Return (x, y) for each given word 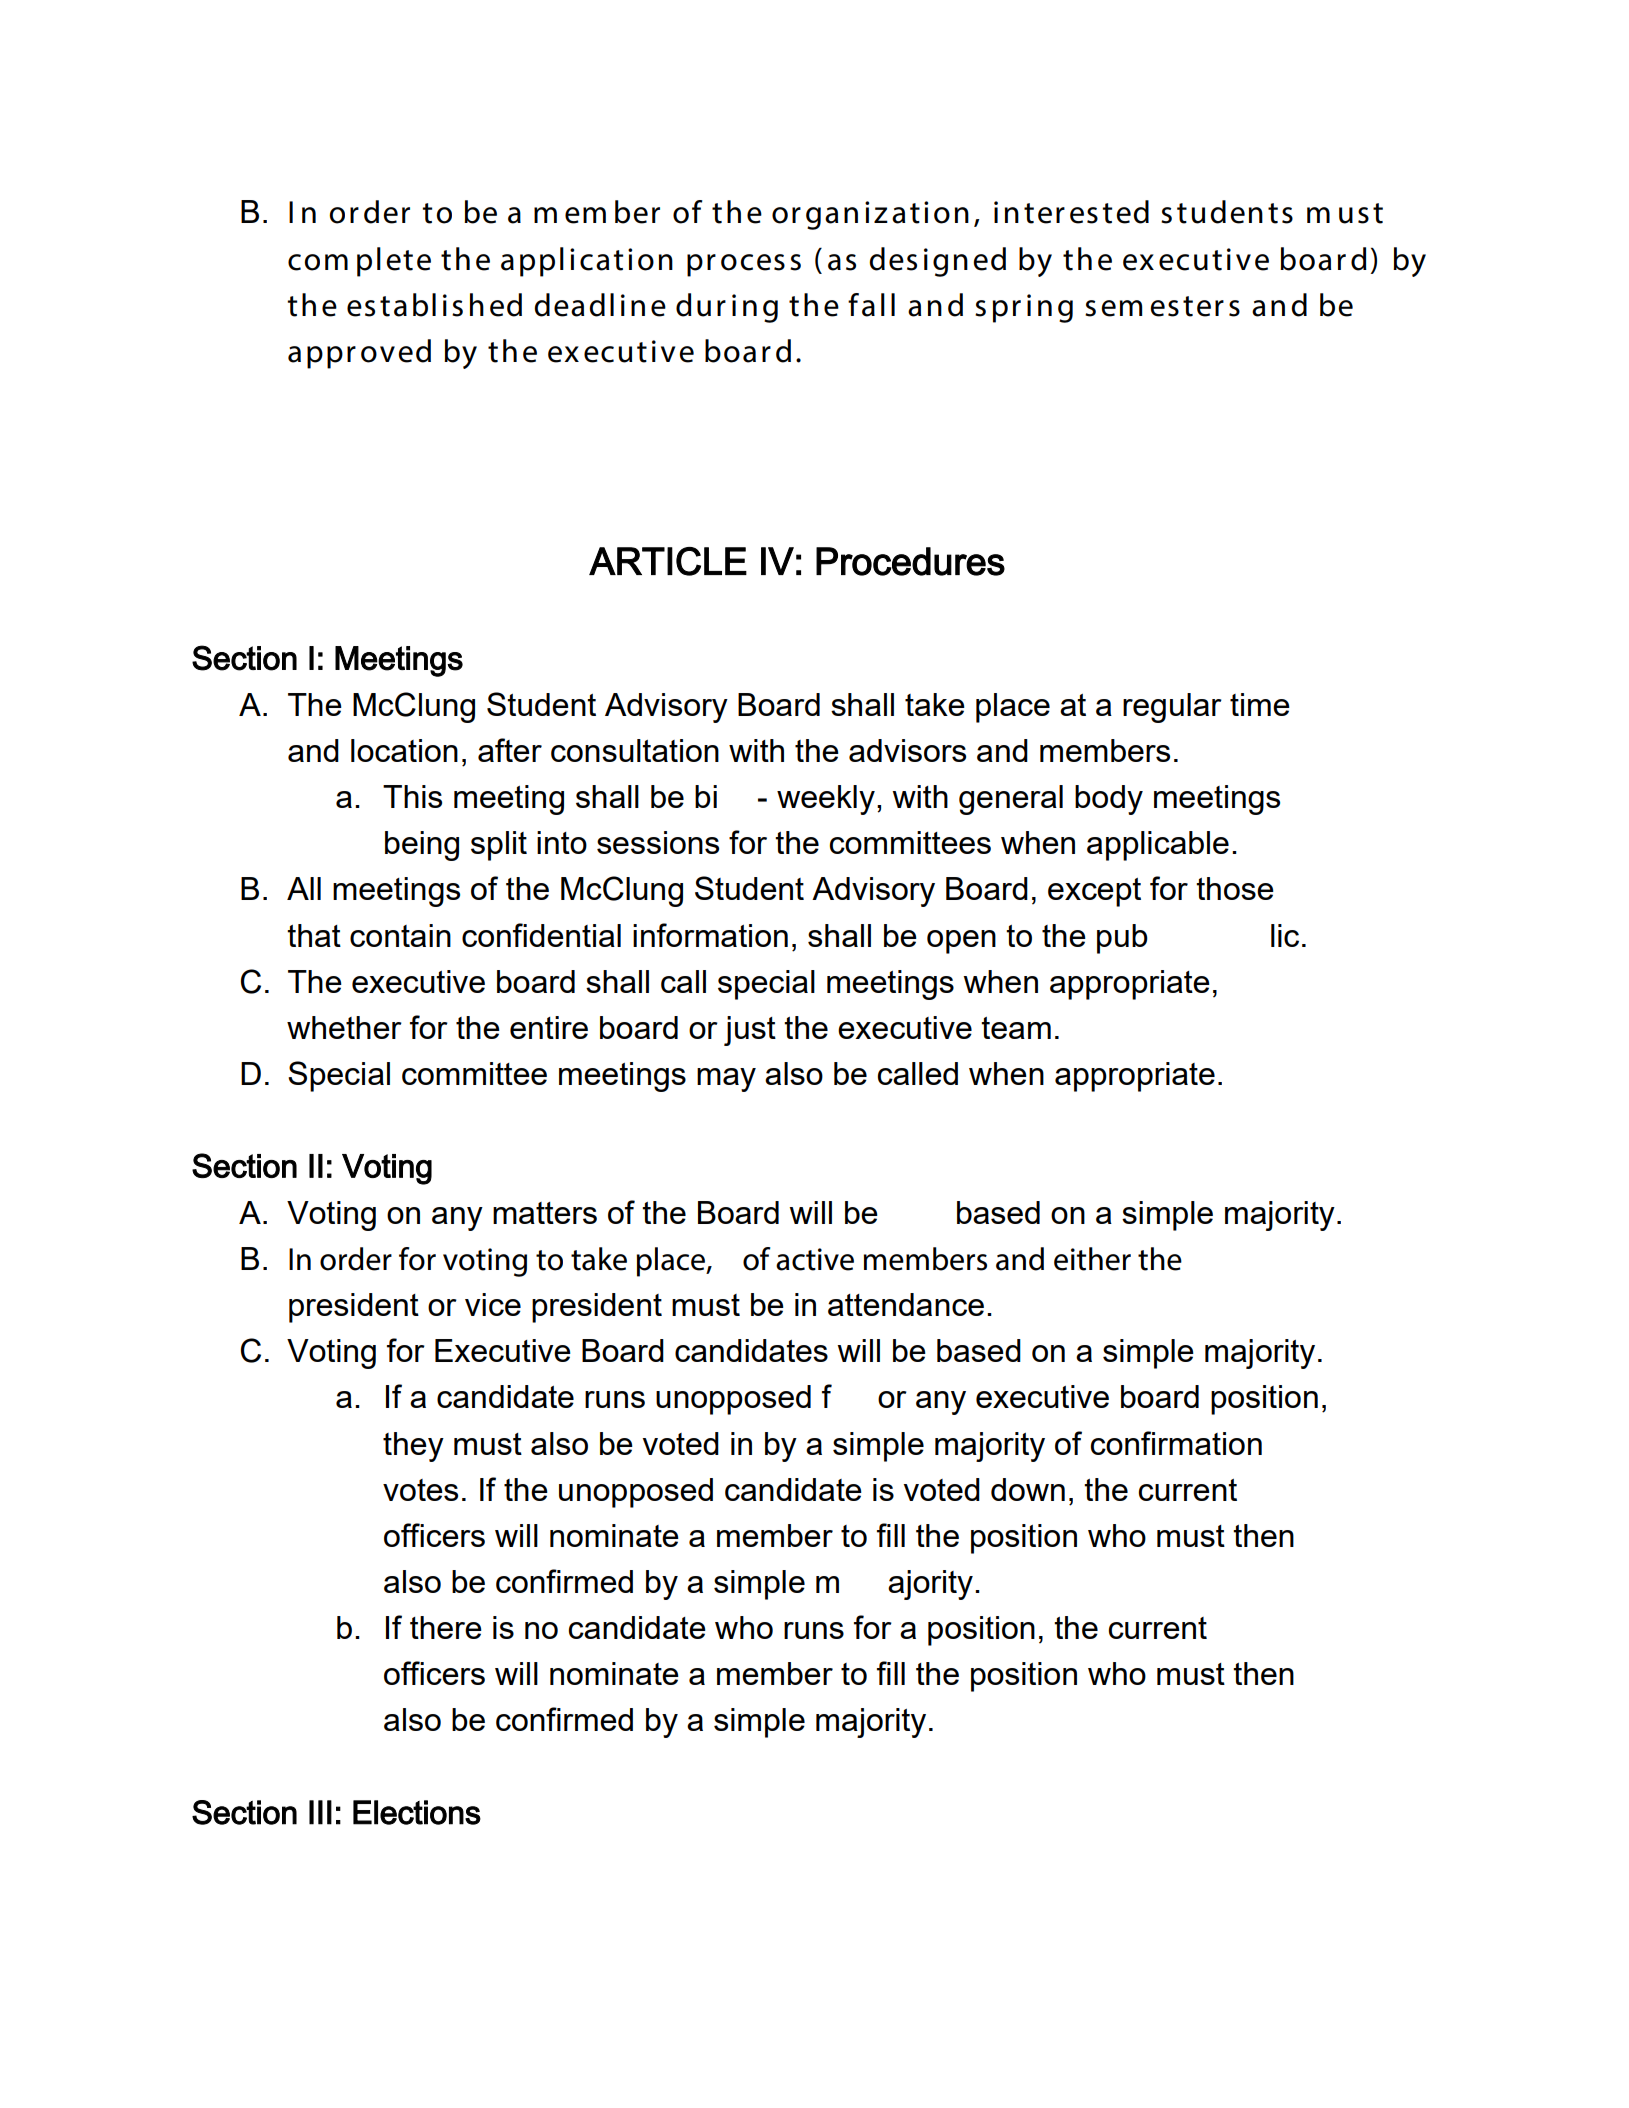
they (413, 1447)
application (587, 262)
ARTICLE (668, 561)
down (1028, 1489)
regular (1172, 708)
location (404, 750)
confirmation (1176, 1443)
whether (344, 1027)
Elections (417, 1812)
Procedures (910, 561)
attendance (906, 1304)
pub (1122, 939)
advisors (907, 750)
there (446, 1627)
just (750, 1031)
